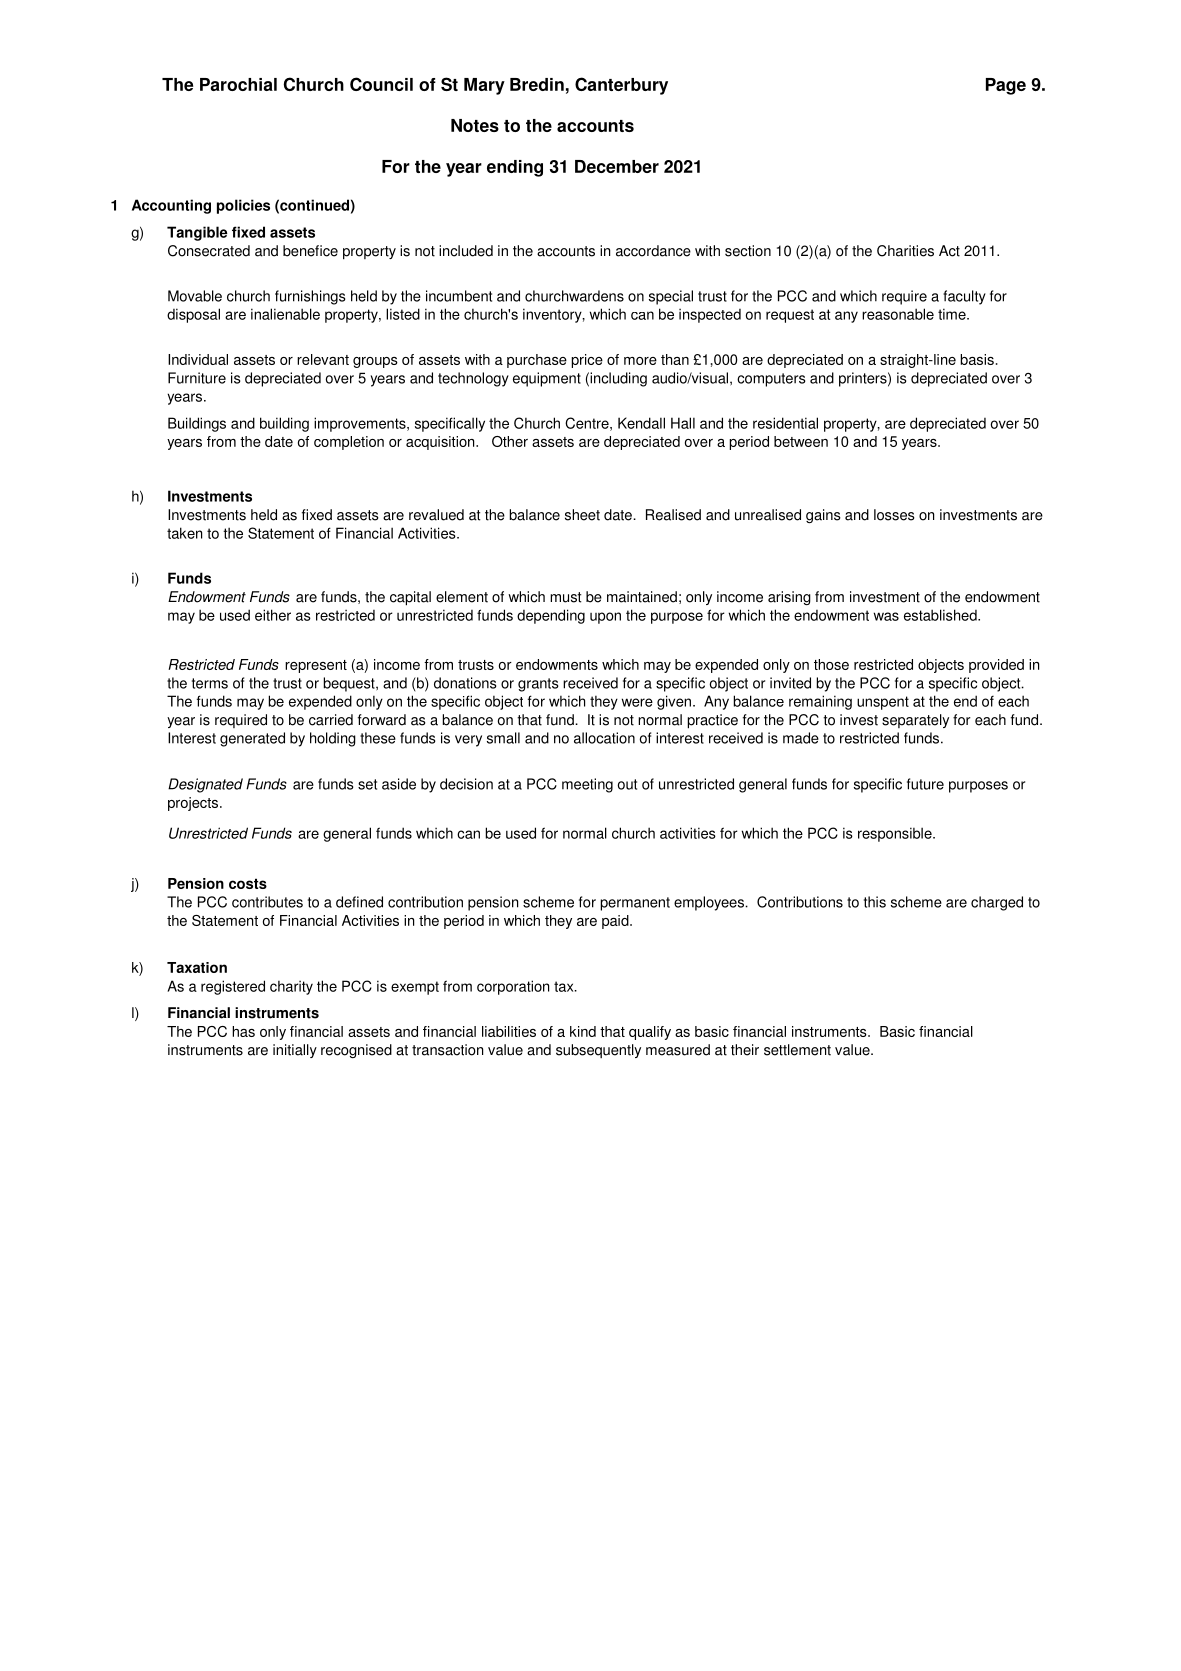 The width and height of the document is (1181, 1671). Describe the element at coordinates (566, 597) in the document. I see `must` at that location.
